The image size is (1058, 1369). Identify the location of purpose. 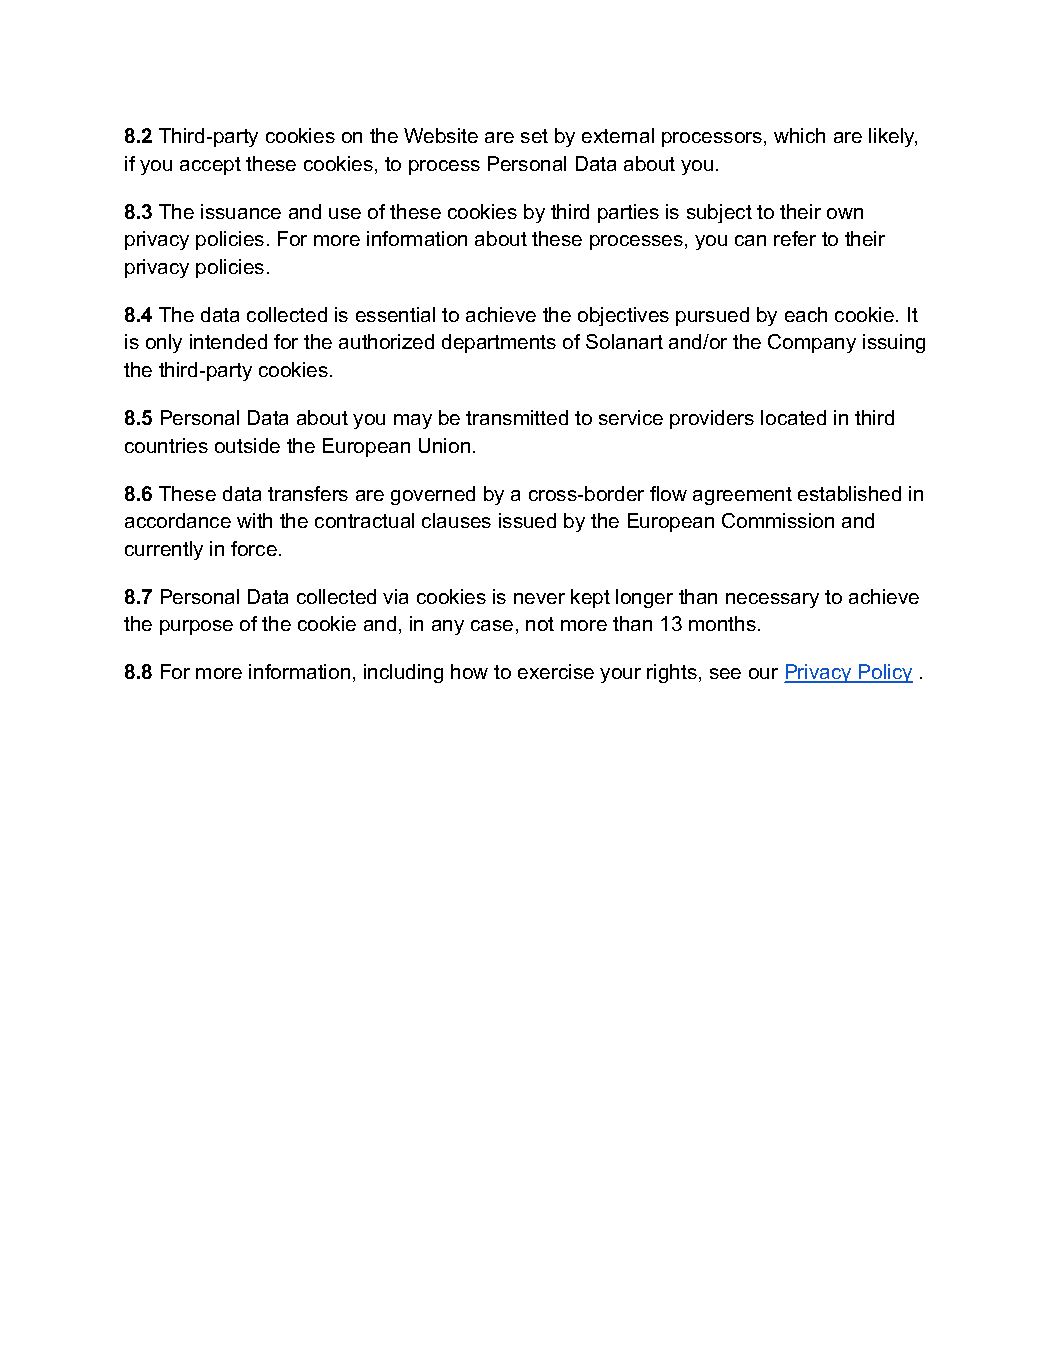
(196, 627).
